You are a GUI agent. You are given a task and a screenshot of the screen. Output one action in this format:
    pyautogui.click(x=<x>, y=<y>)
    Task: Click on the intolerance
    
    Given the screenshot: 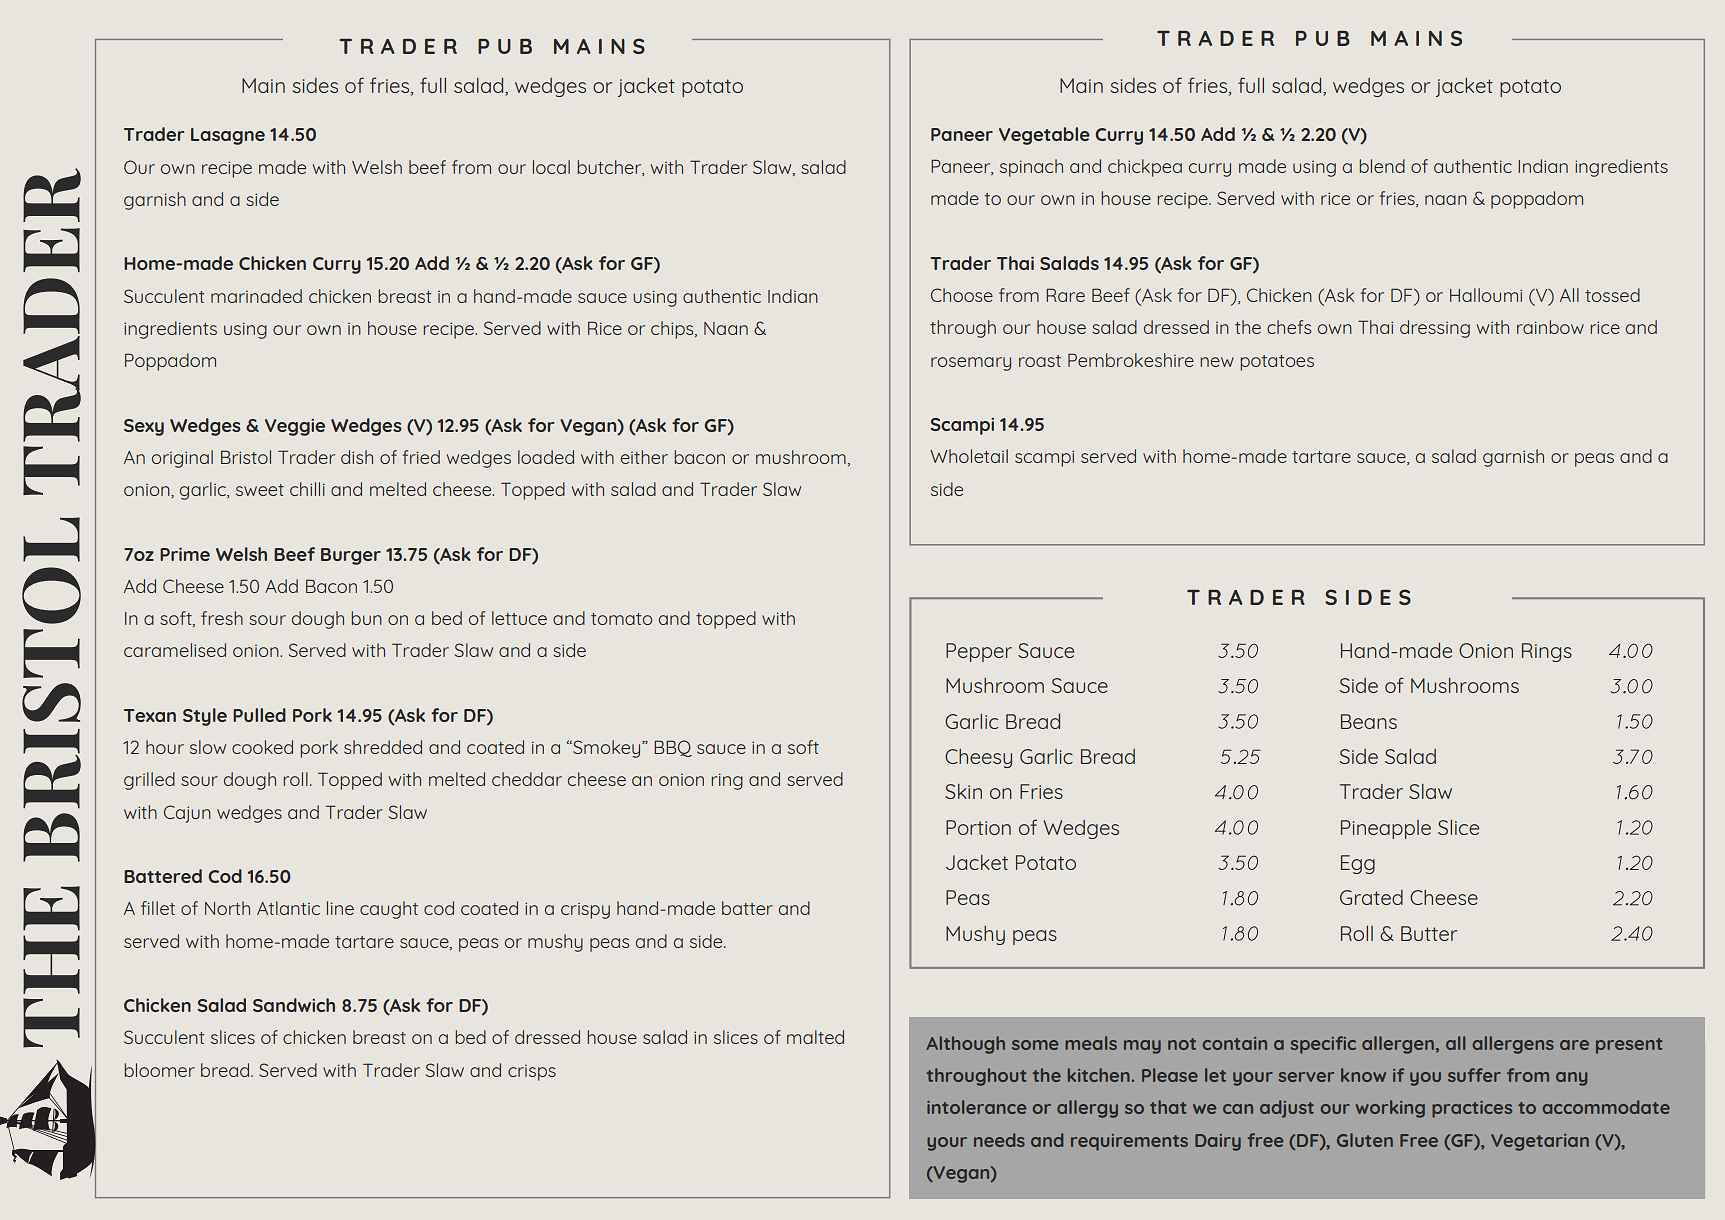 What is the action you would take?
    pyautogui.click(x=976, y=1107)
